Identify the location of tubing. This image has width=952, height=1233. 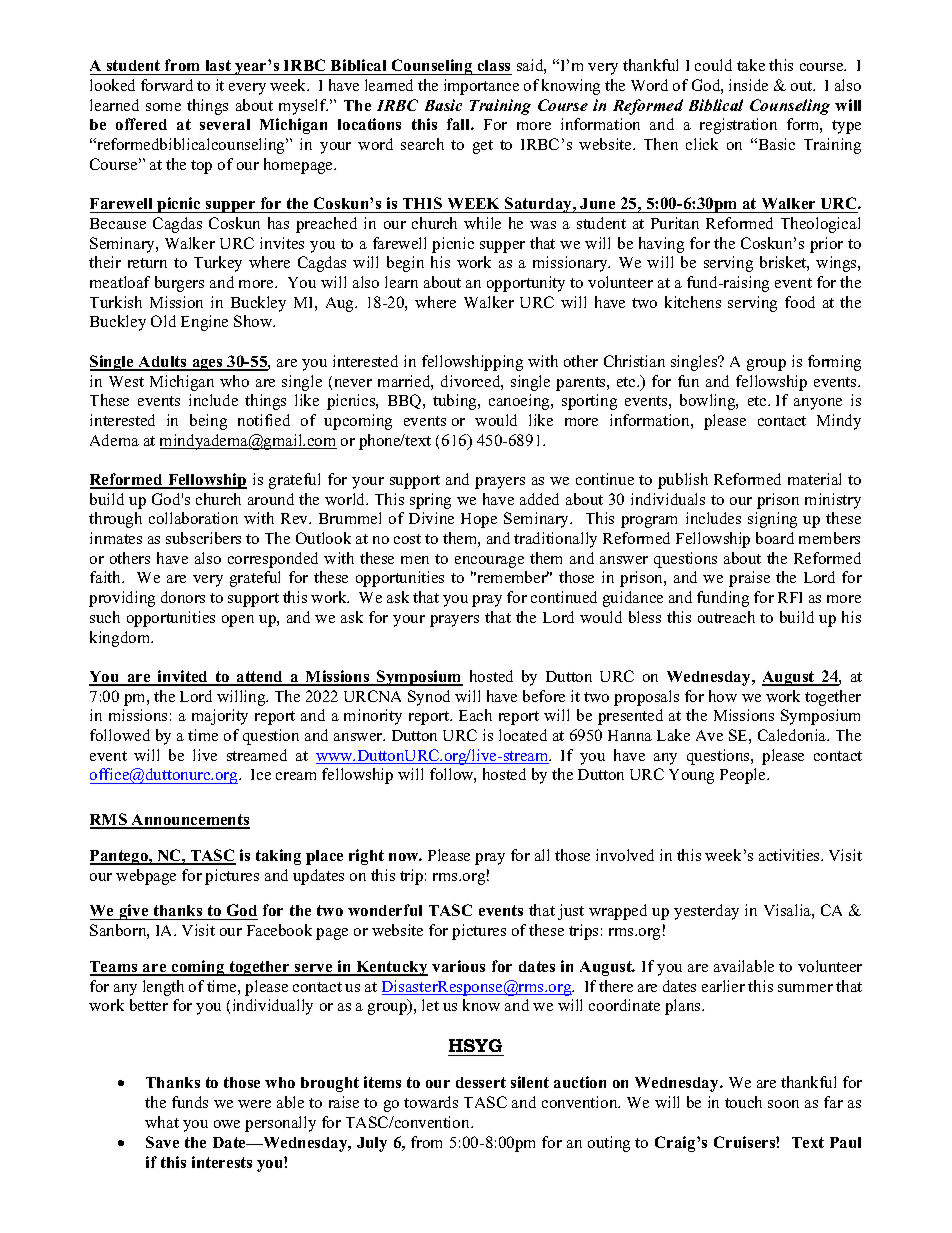
(456, 402).
